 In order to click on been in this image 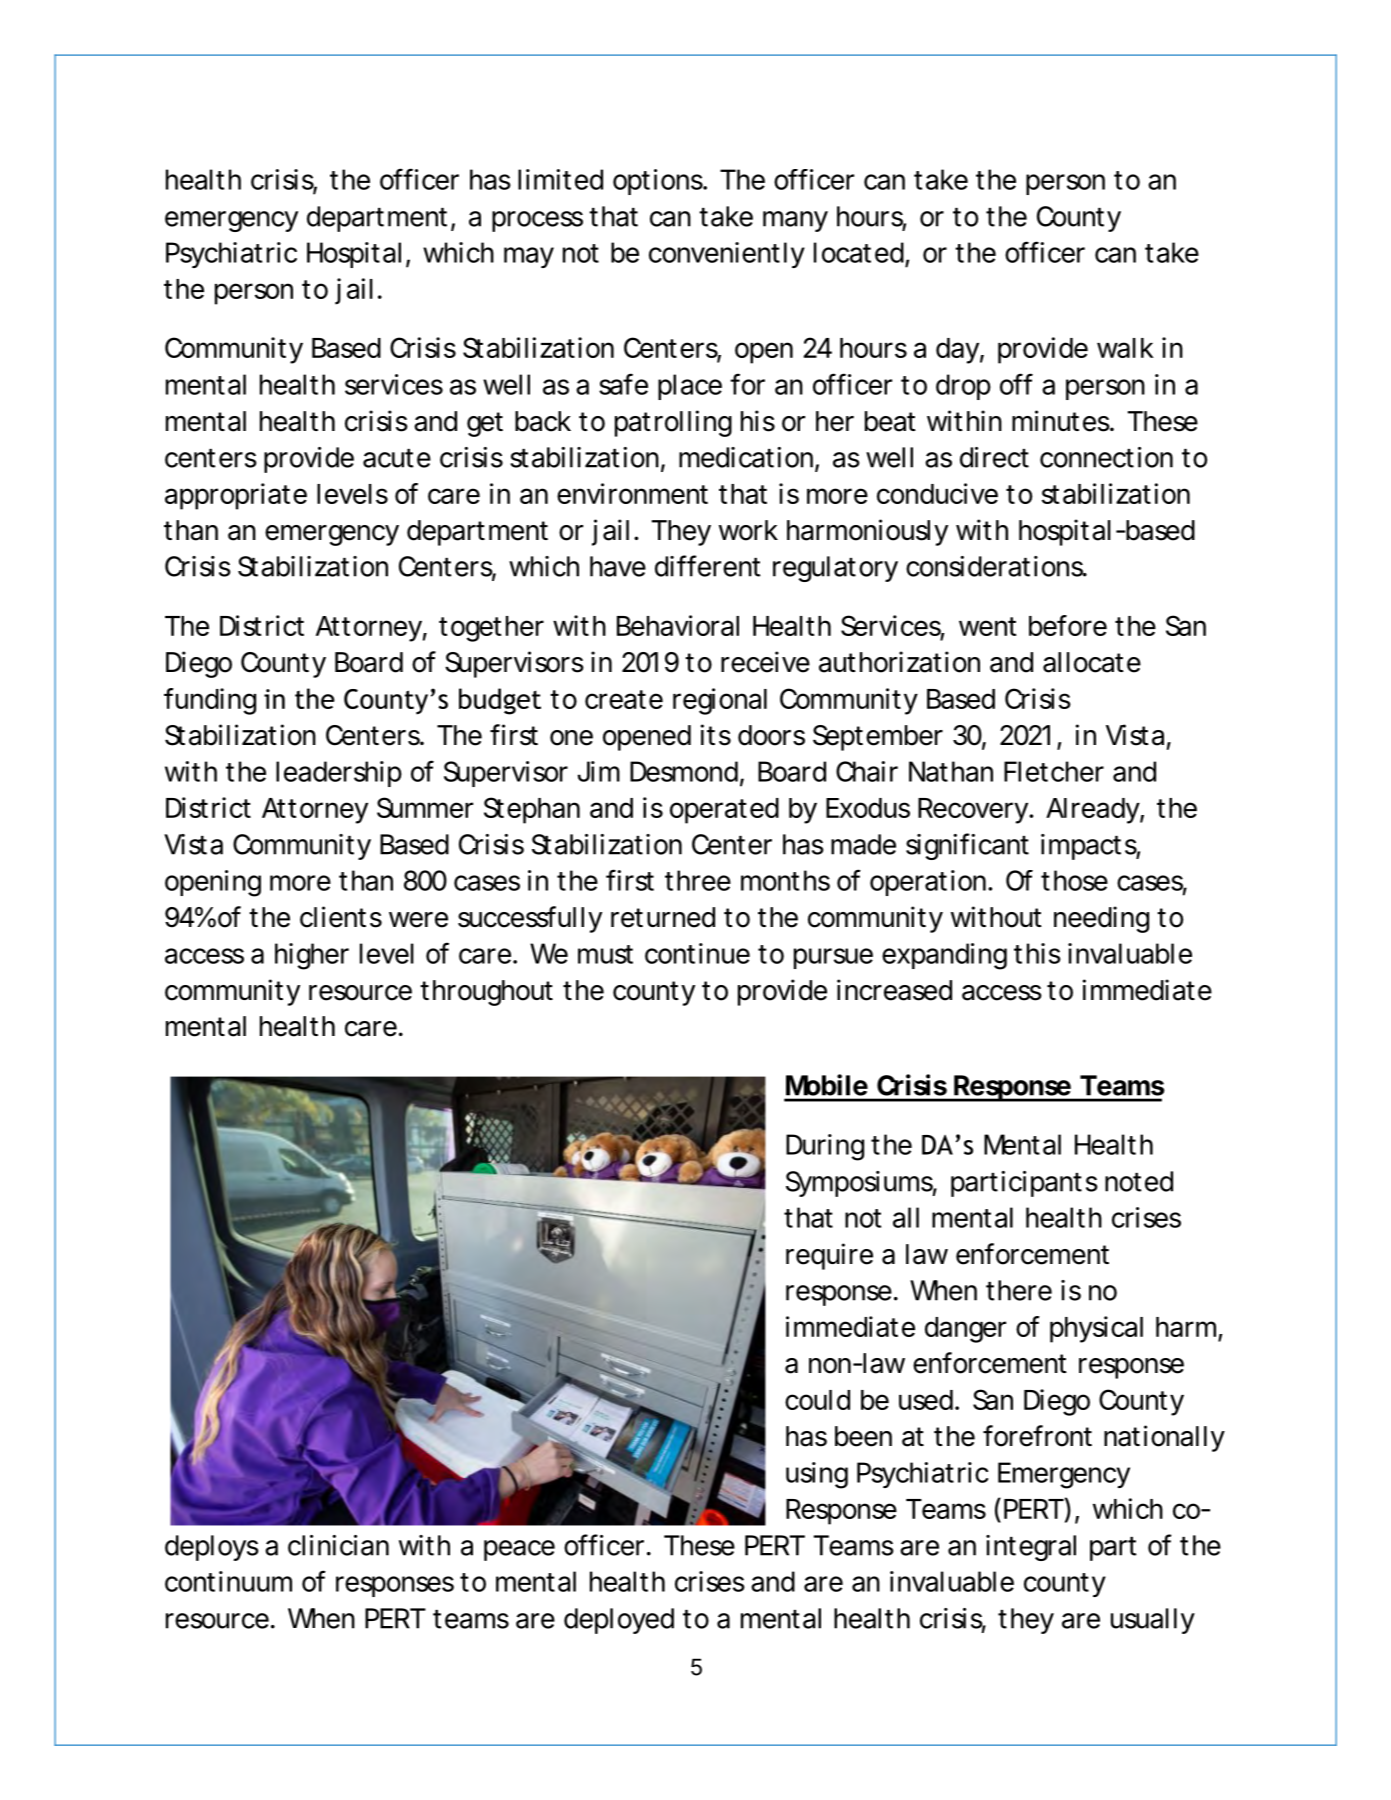, I will do `click(863, 1436)`.
